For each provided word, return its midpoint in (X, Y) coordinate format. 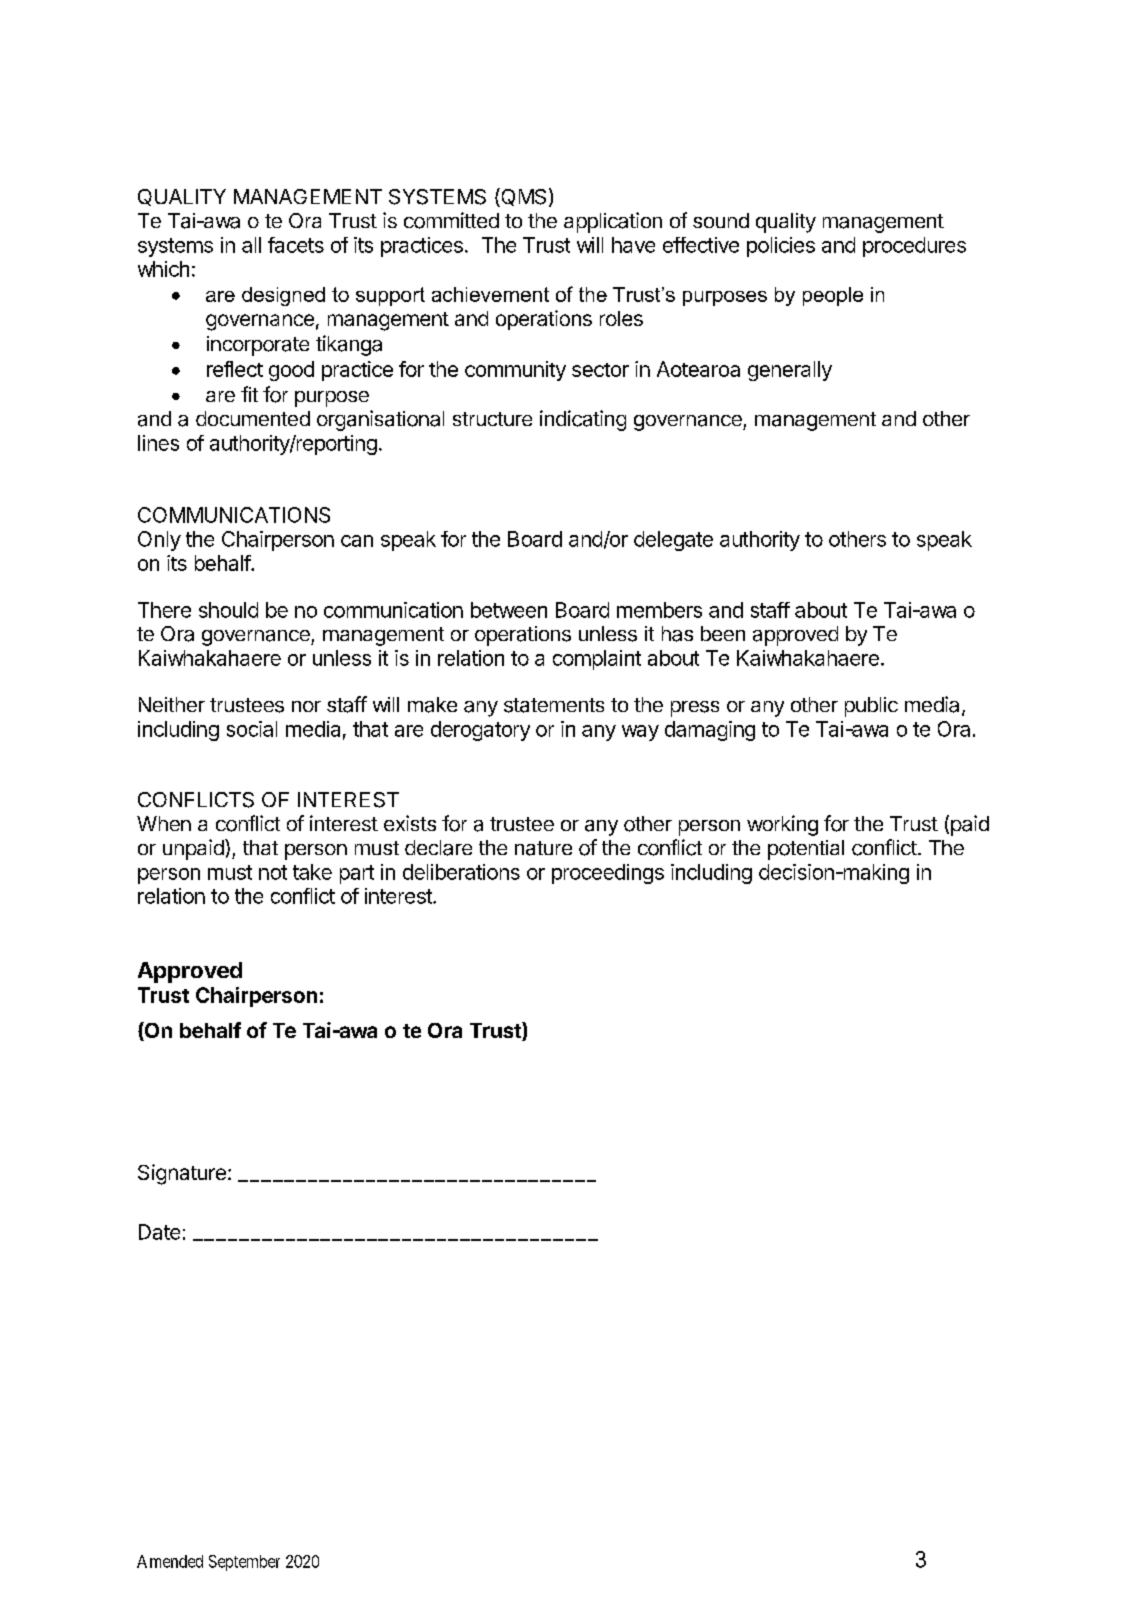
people (833, 296)
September (244, 1563)
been (723, 633)
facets (296, 245)
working (782, 825)
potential (806, 850)
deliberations (461, 872)
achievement (490, 294)
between (509, 610)
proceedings (608, 874)
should (228, 610)
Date (159, 1232)
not (273, 872)
